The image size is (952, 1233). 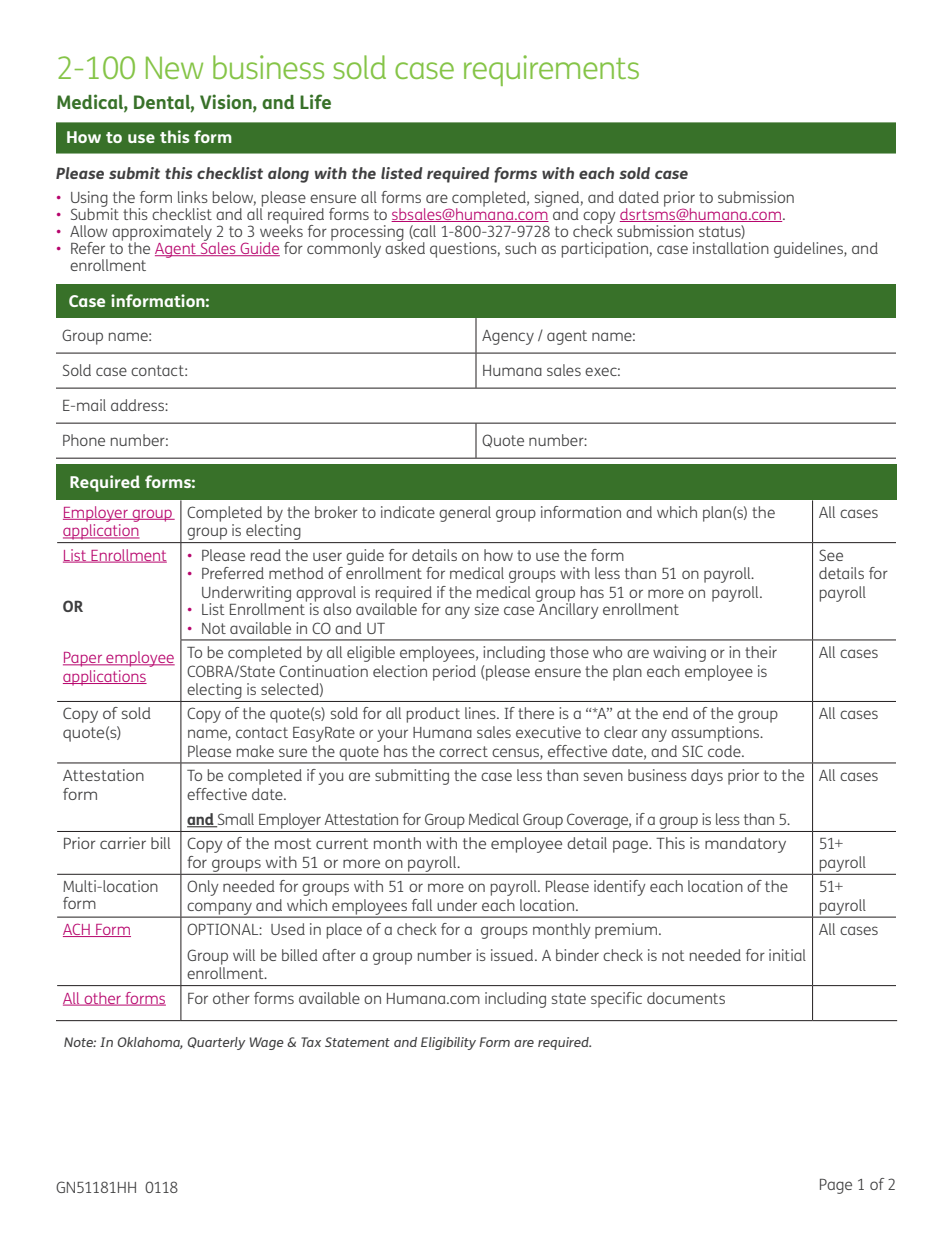 I want to click on Small, so click(x=234, y=820).
